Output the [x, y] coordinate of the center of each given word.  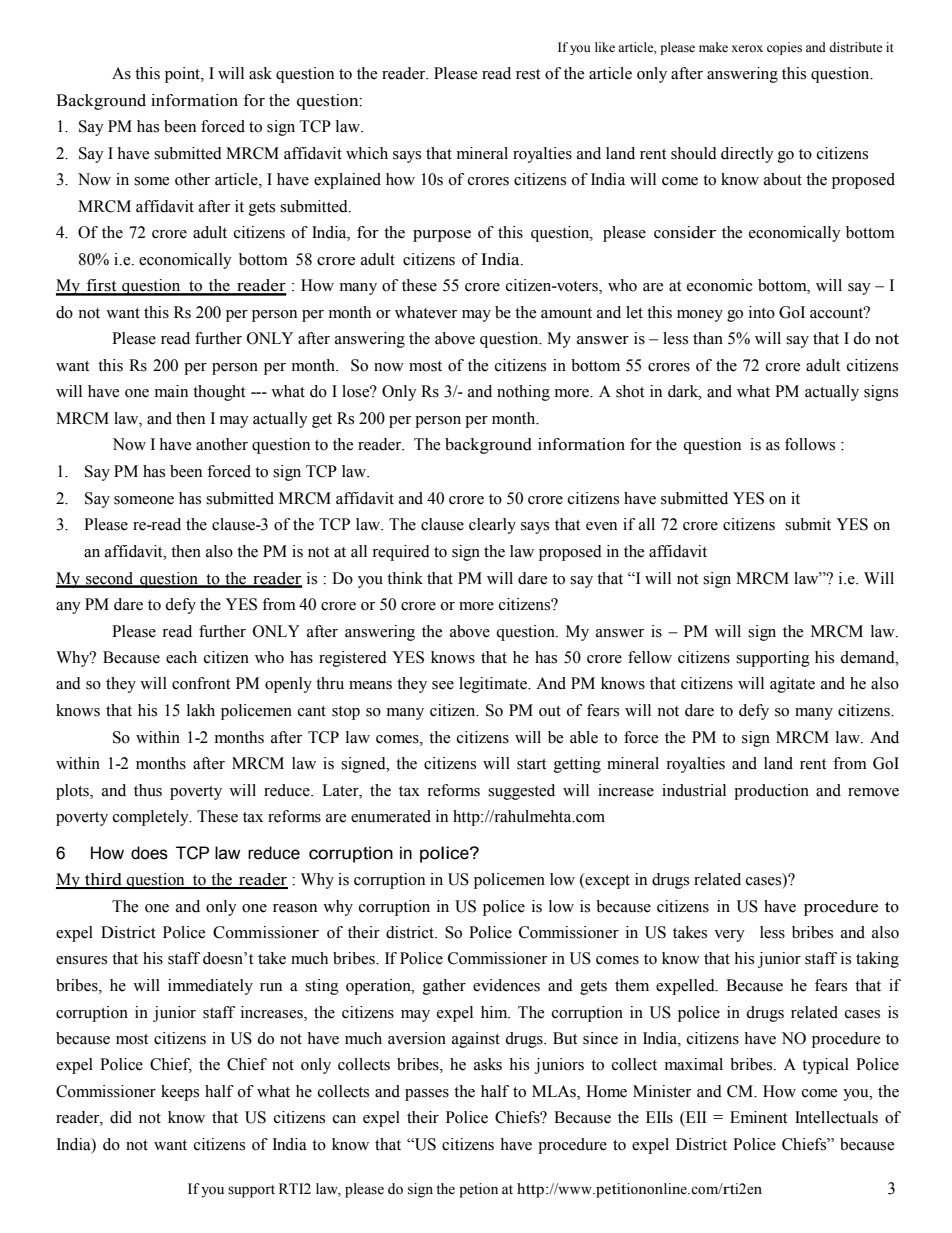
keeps [180, 1093]
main [171, 391]
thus [148, 790]
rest [528, 74]
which [367, 153]
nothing [523, 393]
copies [784, 48]
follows [810, 444]
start [531, 764]
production [771, 792]
